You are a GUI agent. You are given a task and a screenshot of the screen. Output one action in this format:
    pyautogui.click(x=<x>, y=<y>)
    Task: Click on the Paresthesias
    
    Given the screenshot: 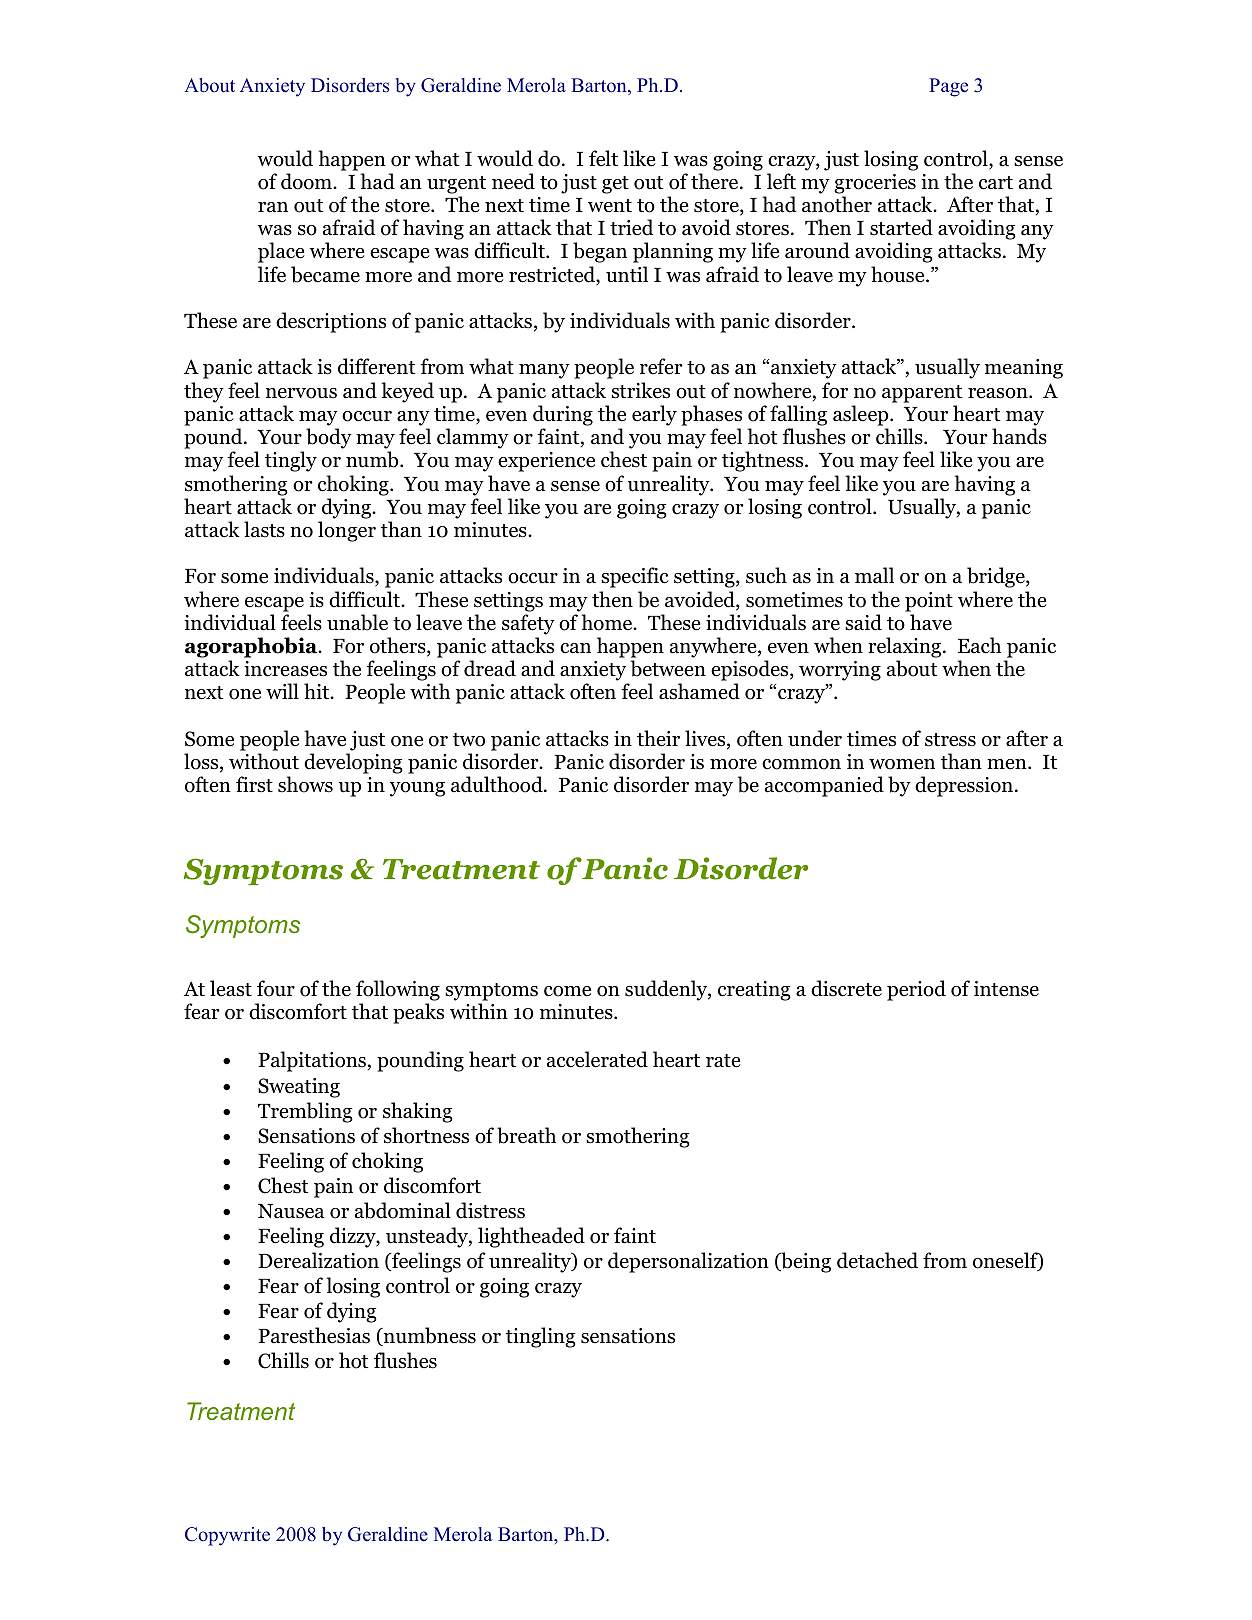 What is the action you would take?
    pyautogui.click(x=314, y=1335)
